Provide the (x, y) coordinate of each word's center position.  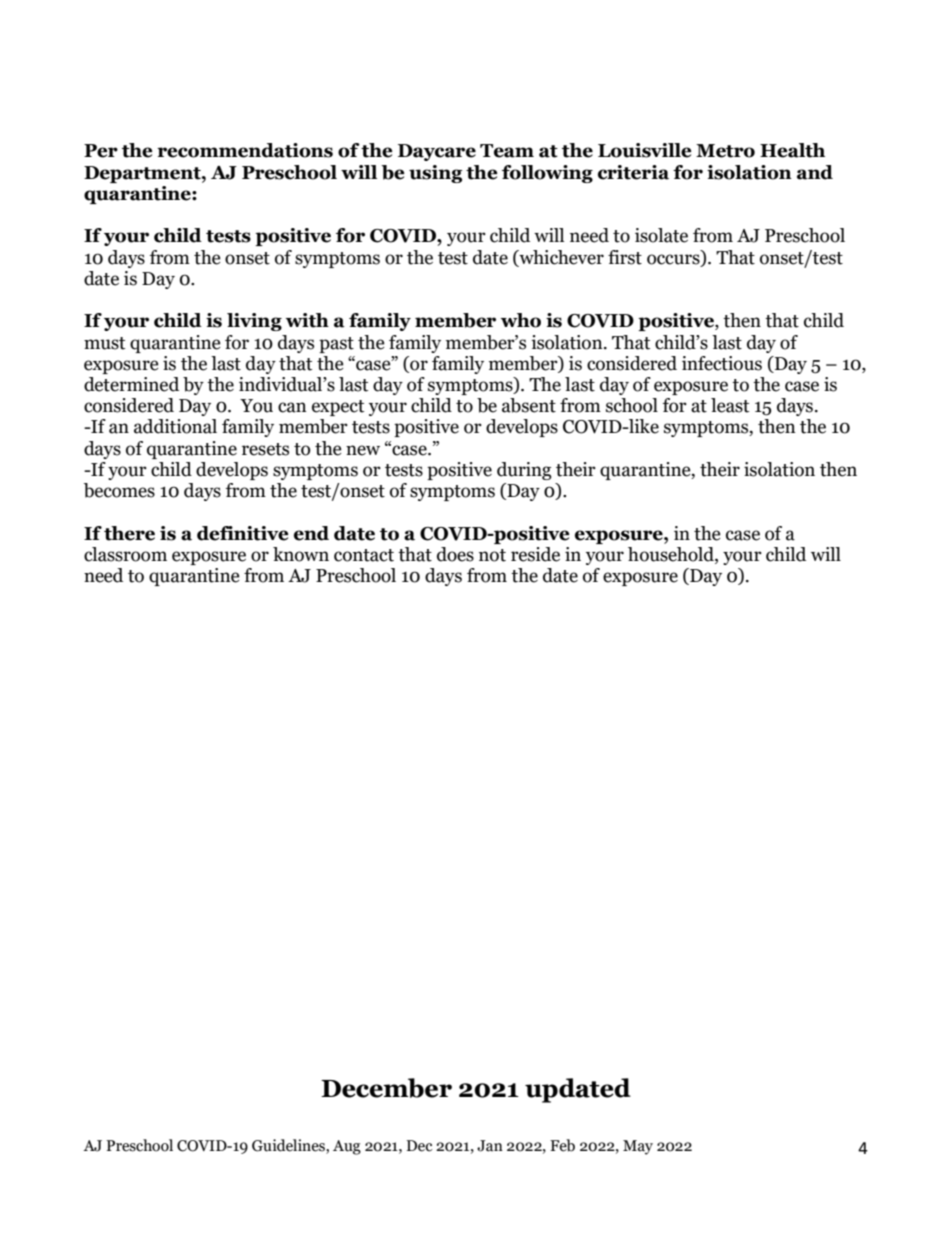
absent (529, 405)
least (730, 405)
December (386, 1088)
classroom (125, 554)
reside (535, 554)
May (638, 1147)
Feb (562, 1145)
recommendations (245, 150)
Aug (347, 1147)
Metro (725, 151)
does (455, 554)
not (492, 555)
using (435, 174)
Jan (490, 1146)
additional (175, 426)
